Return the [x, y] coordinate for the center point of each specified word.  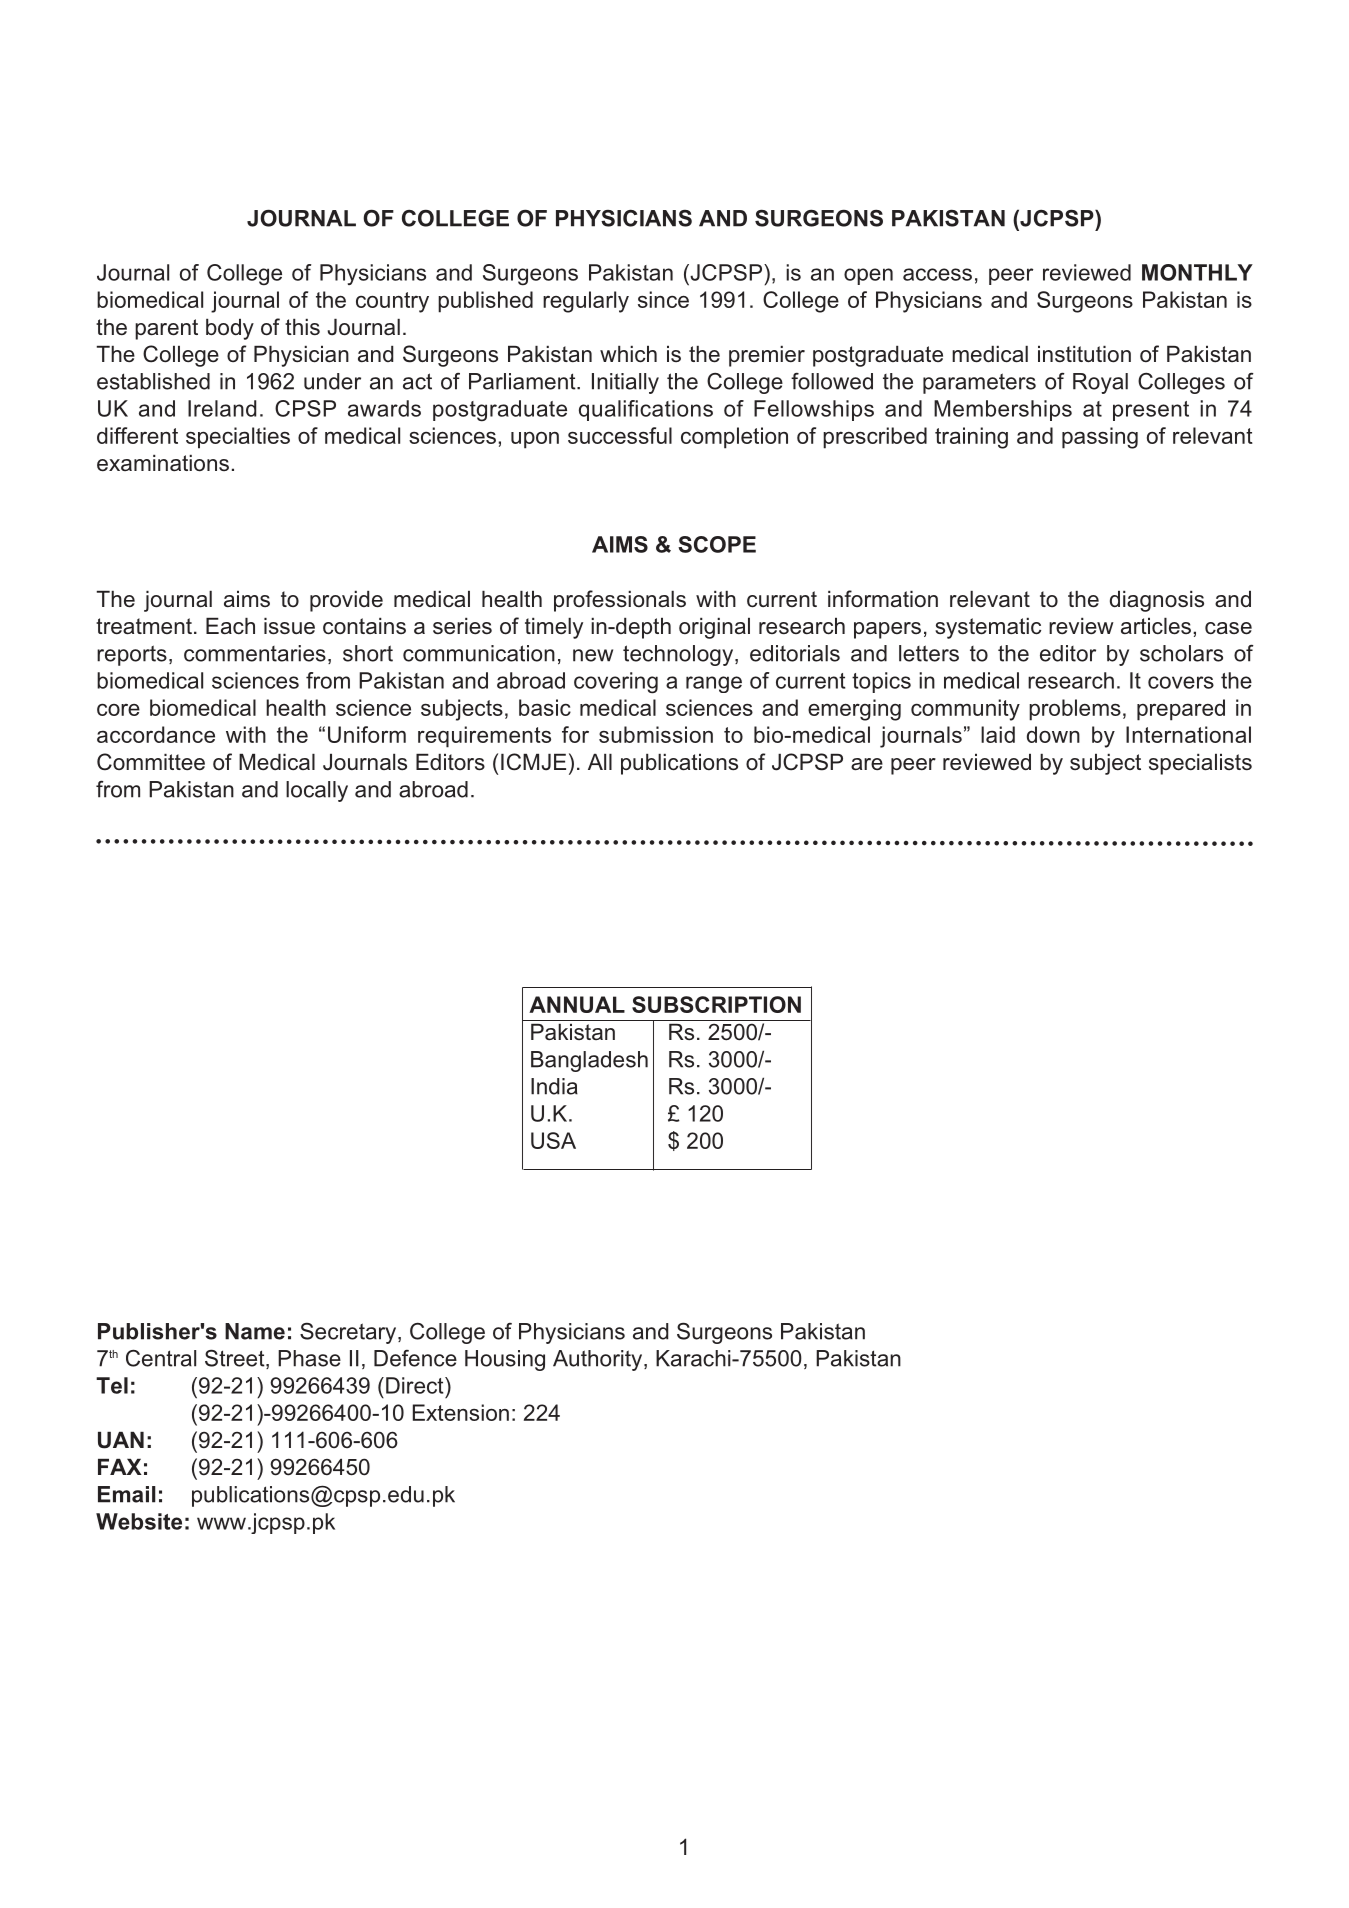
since [663, 299]
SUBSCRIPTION [716, 1004]
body [230, 329]
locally [317, 791]
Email [127, 1494]
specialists [1200, 764]
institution [1084, 354]
